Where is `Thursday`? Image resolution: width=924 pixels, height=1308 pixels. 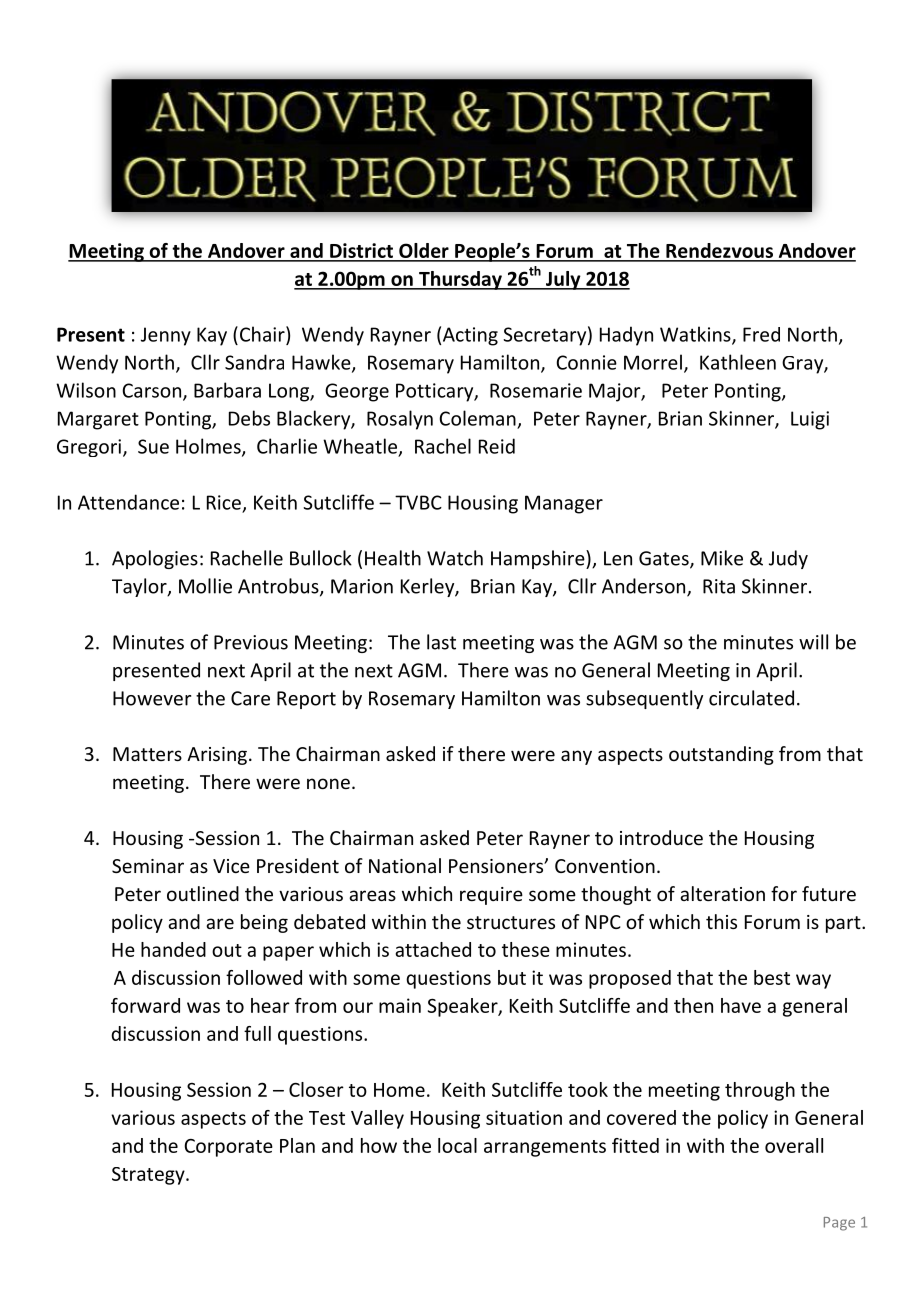
Thursday is located at coordinates (460, 280).
